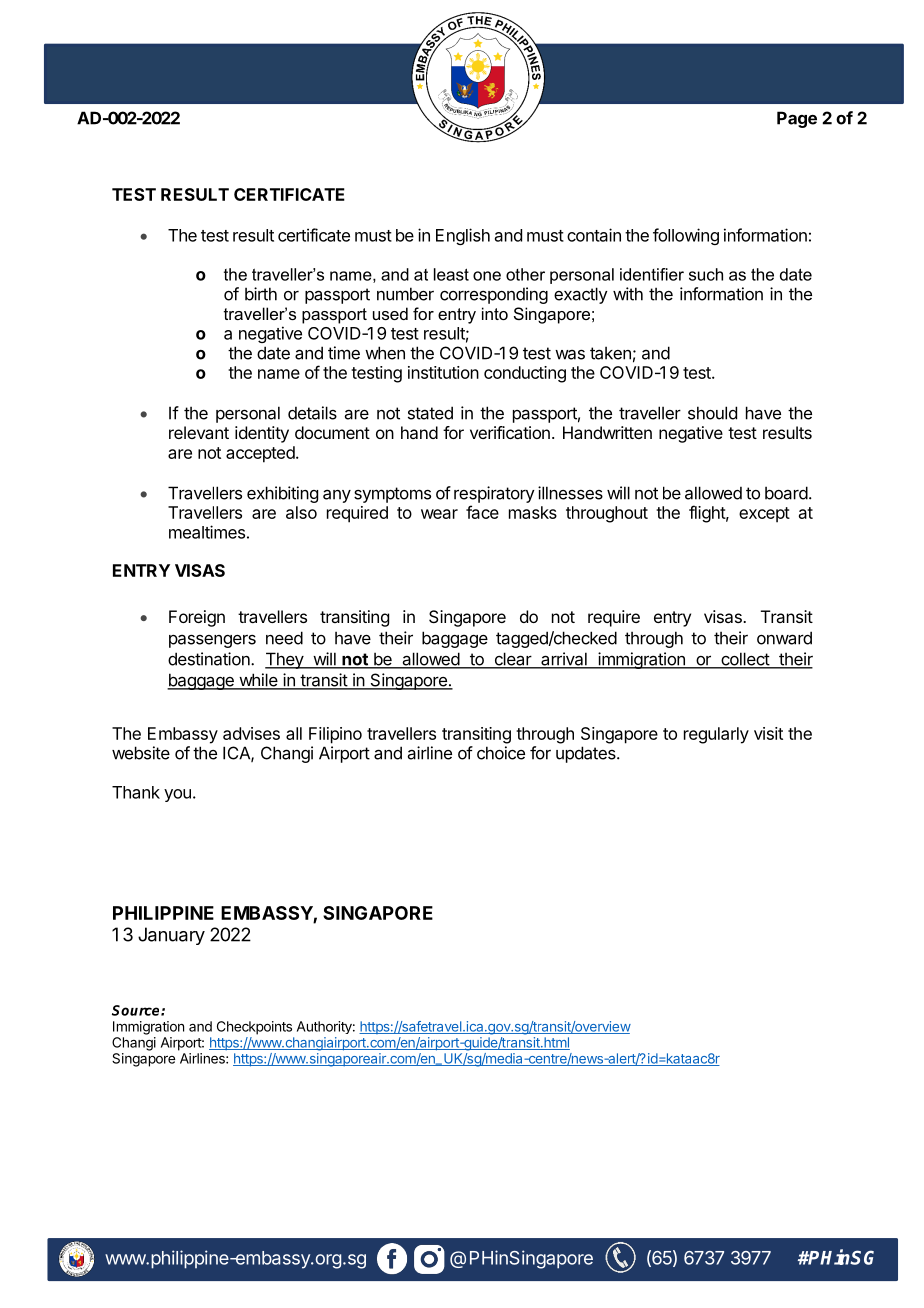 The width and height of the image is (924, 1308). I want to click on birth, so click(261, 294).
